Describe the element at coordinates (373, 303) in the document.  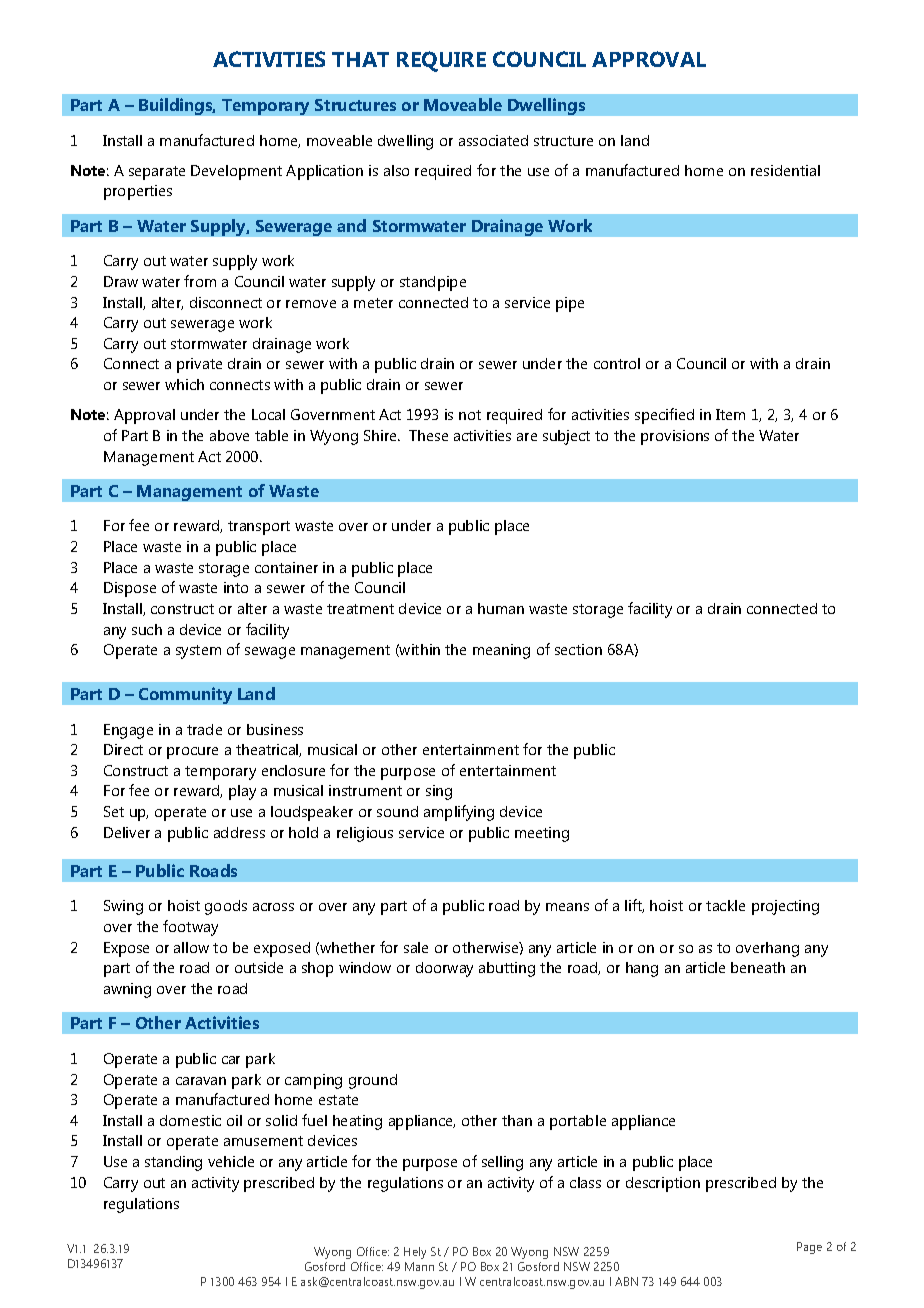
I see `meter` at that location.
